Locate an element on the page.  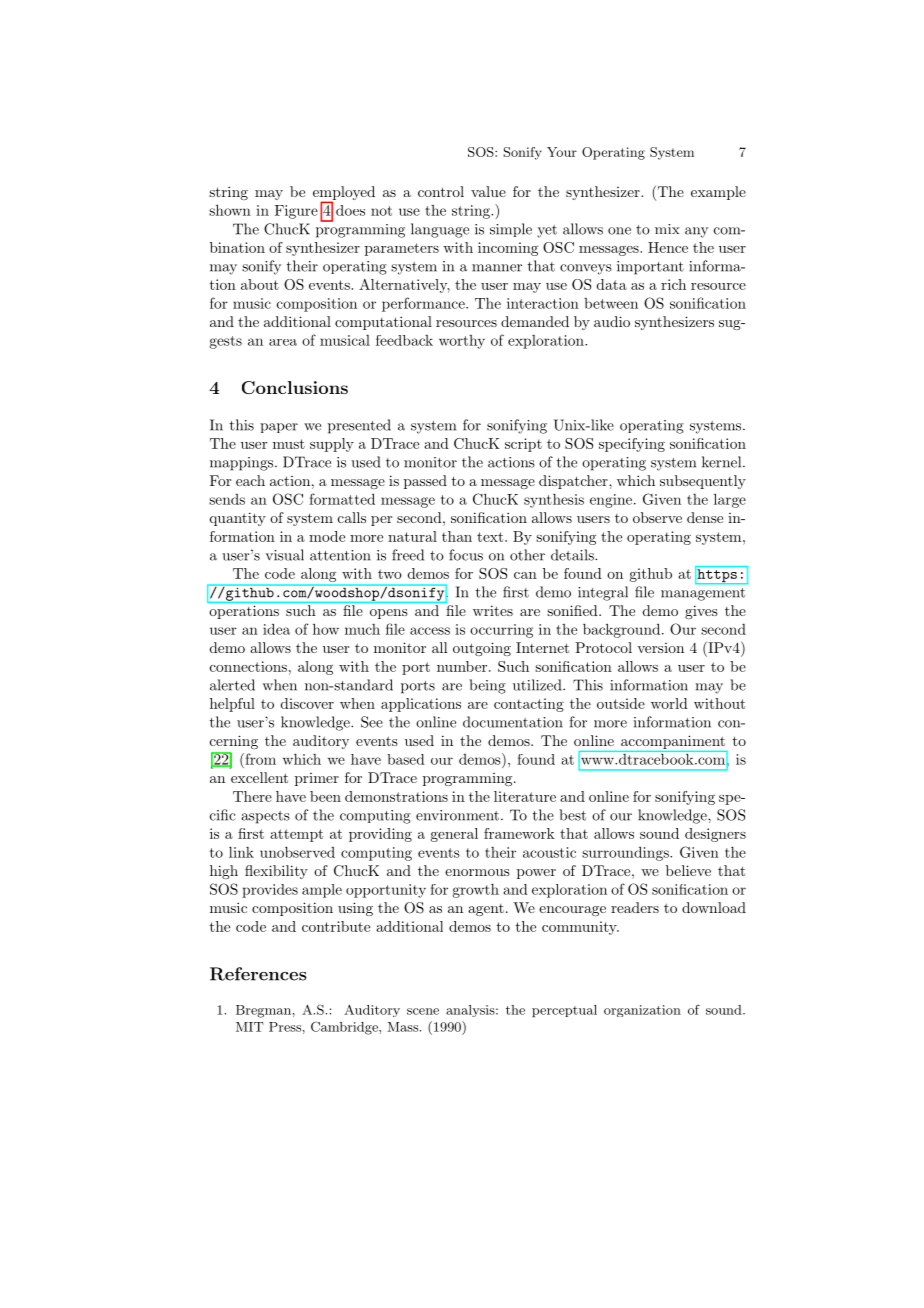
management is located at coordinates (703, 594).
